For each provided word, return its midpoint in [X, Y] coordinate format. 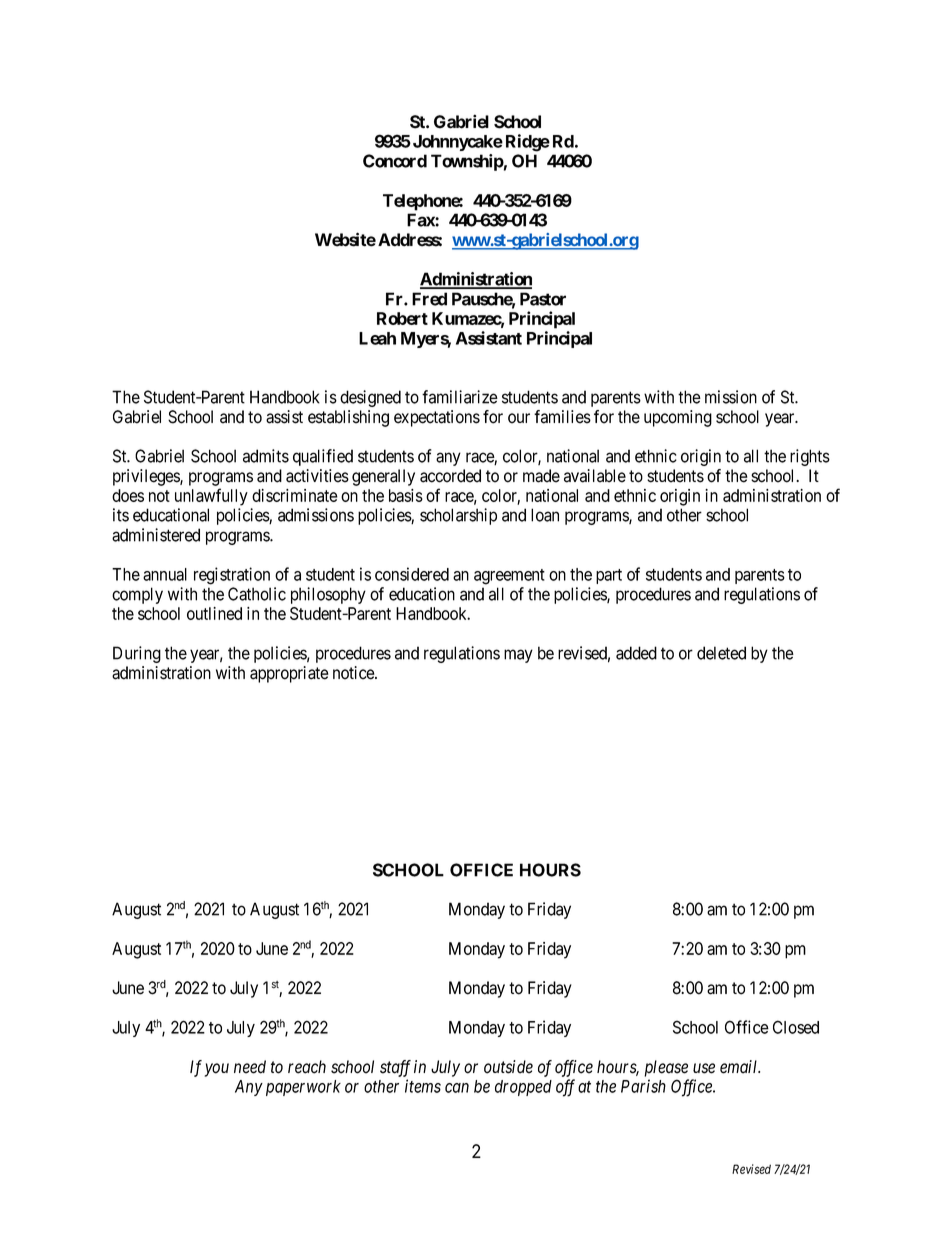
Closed [796, 1027]
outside [508, 1067]
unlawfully [211, 497]
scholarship [458, 516]
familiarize [460, 397]
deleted [721, 653]
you [217, 1070]
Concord [395, 161]
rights [810, 457]
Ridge [528, 143]
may [518, 656]
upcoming [678, 418]
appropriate [289, 674]
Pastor [543, 299]
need [250, 1067]
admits [266, 456]
